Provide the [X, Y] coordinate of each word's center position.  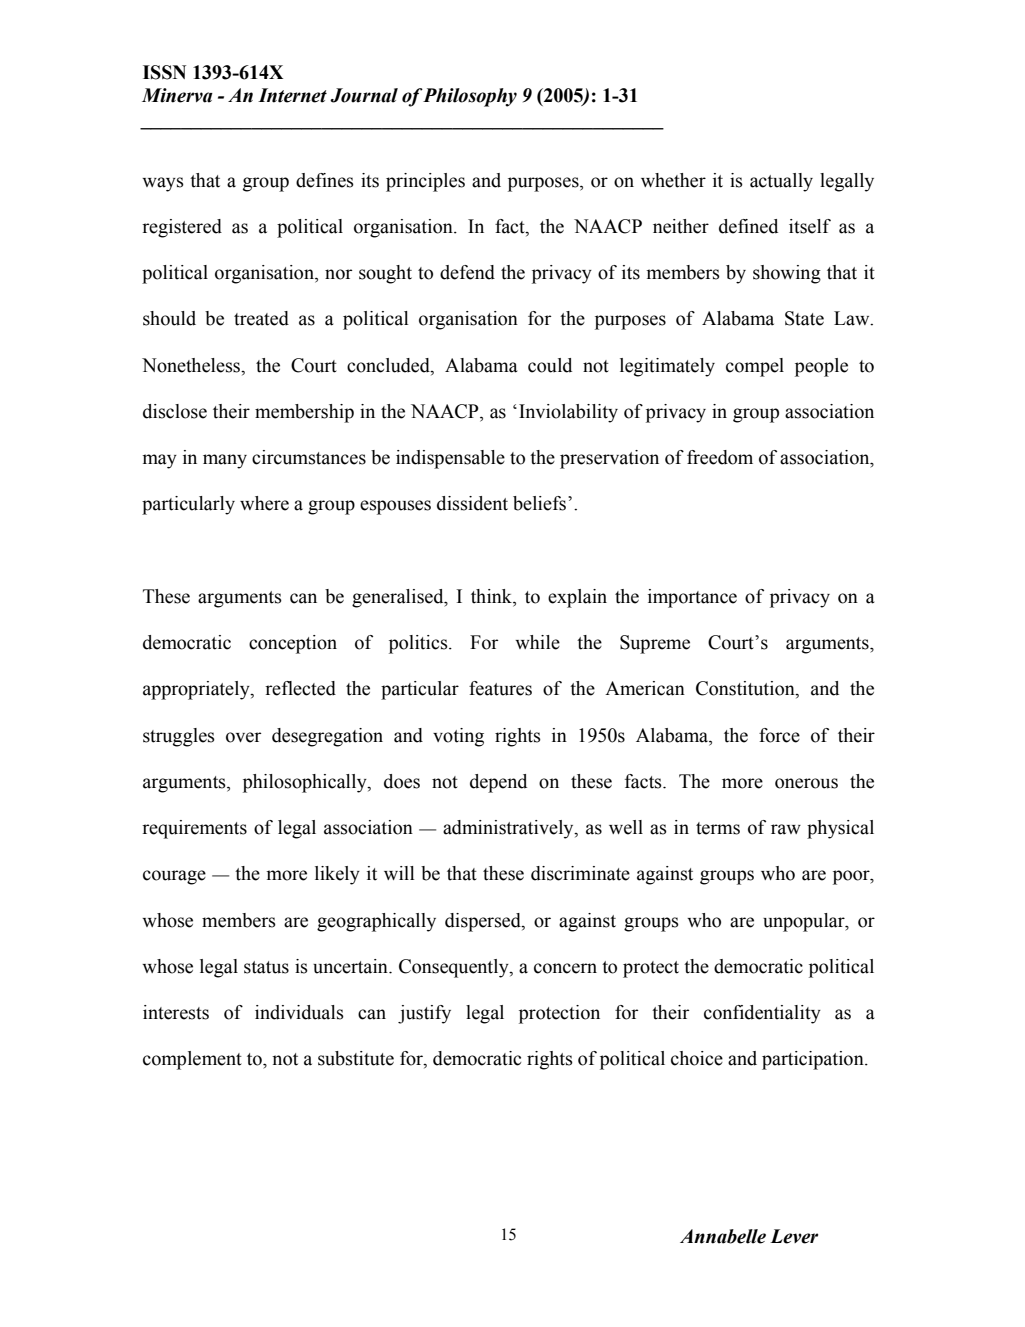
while [537, 642]
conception [293, 644]
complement [192, 1060]
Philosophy [469, 97]
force [779, 735]
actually [781, 182]
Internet [292, 95]
